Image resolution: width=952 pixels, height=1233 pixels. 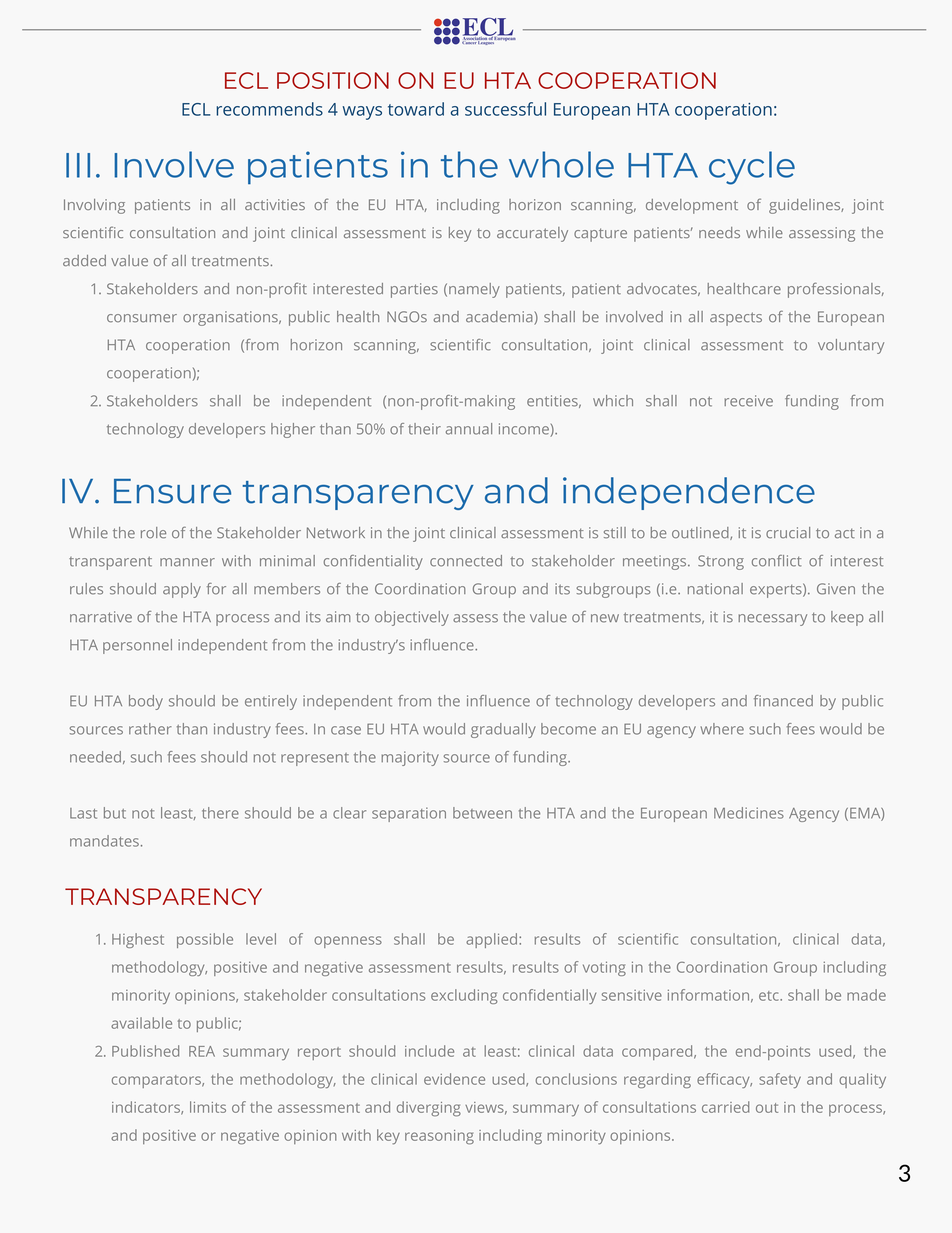 What do you see at coordinates (429, 1109) in the document?
I see `diverging` at bounding box center [429, 1109].
